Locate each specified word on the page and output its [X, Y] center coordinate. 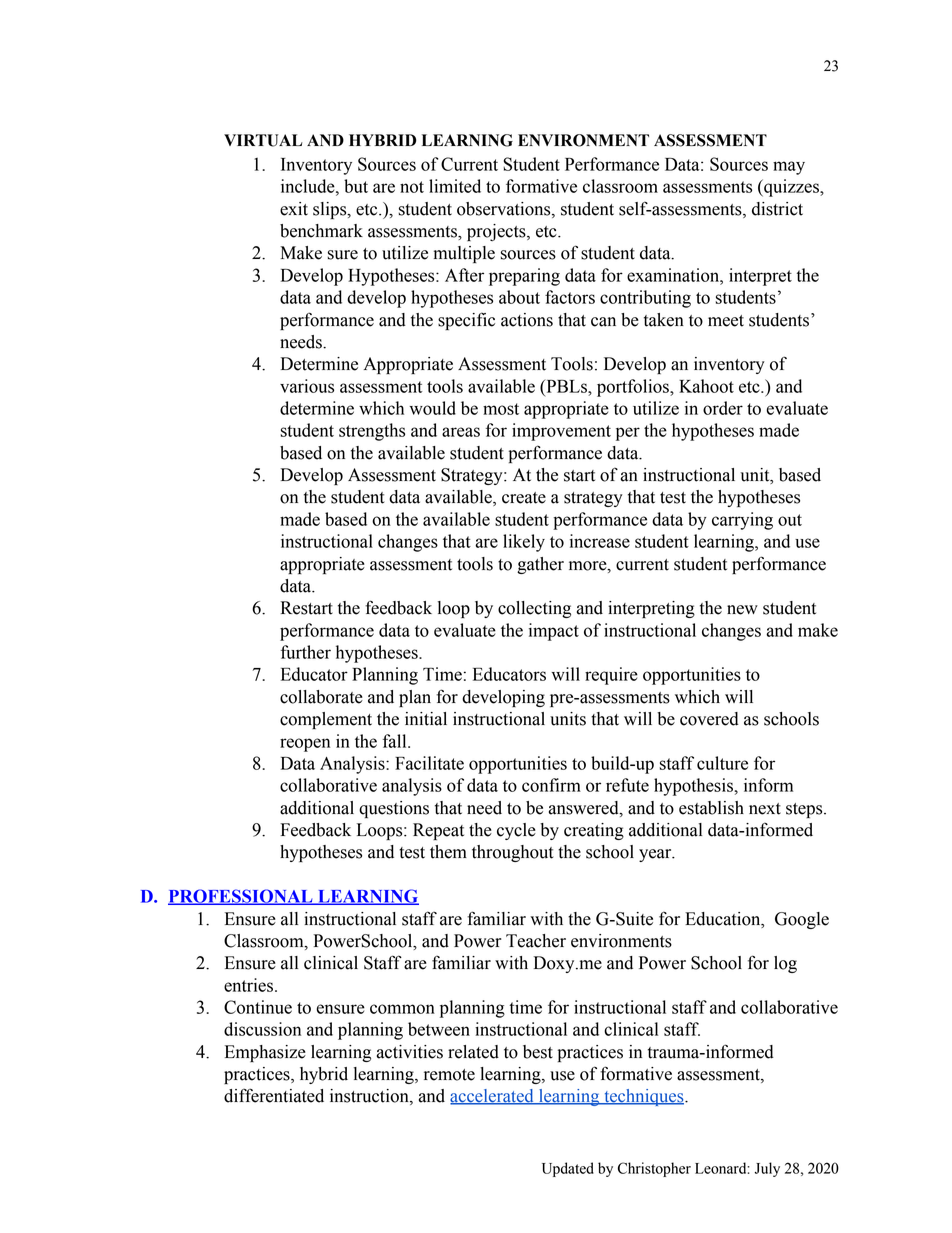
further [306, 652]
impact [554, 632]
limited [455, 186]
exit [294, 209]
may [789, 168]
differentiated [274, 1095]
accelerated [493, 1097]
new [742, 610]
